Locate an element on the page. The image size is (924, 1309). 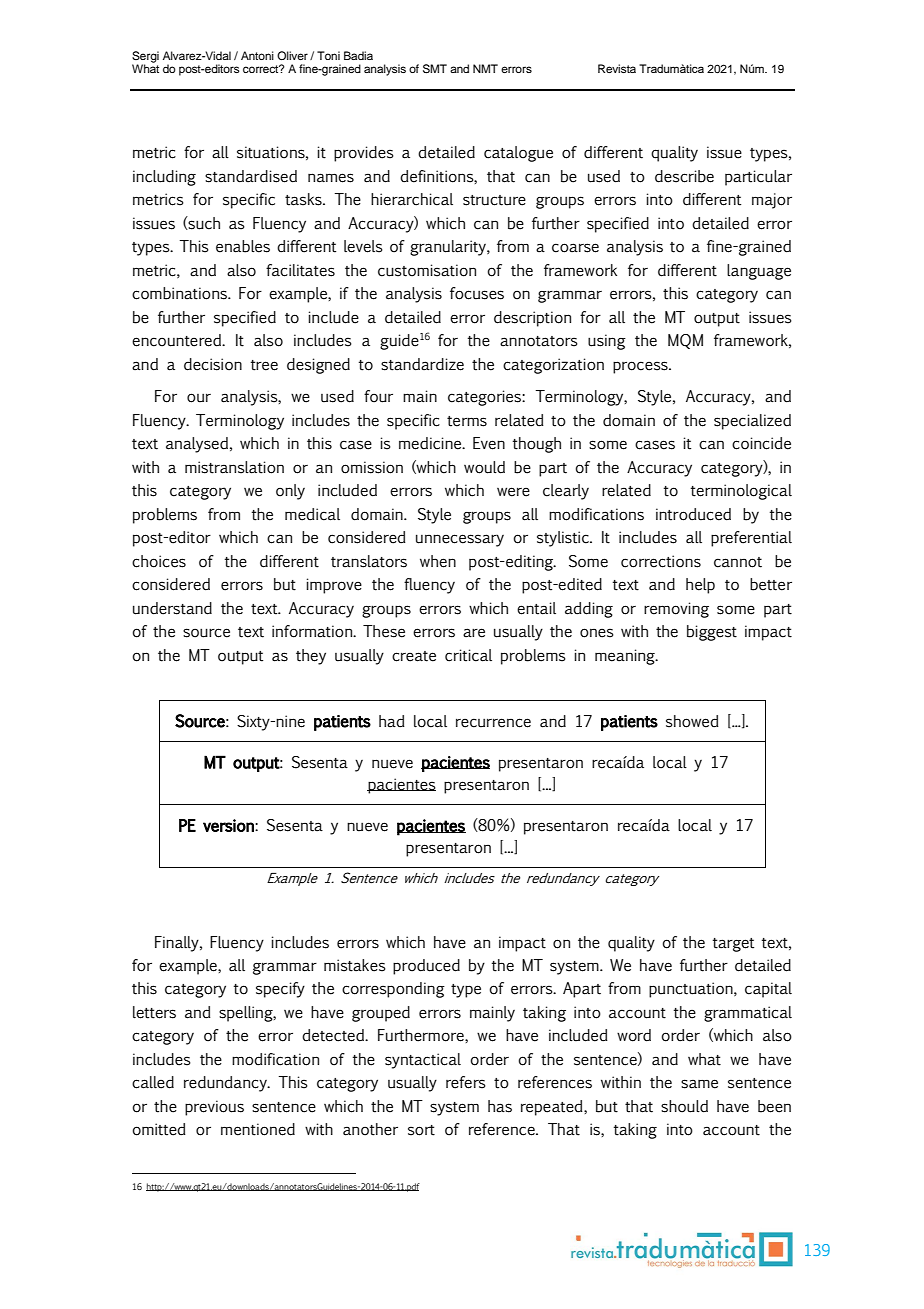
Oliver is located at coordinates (292, 55).
